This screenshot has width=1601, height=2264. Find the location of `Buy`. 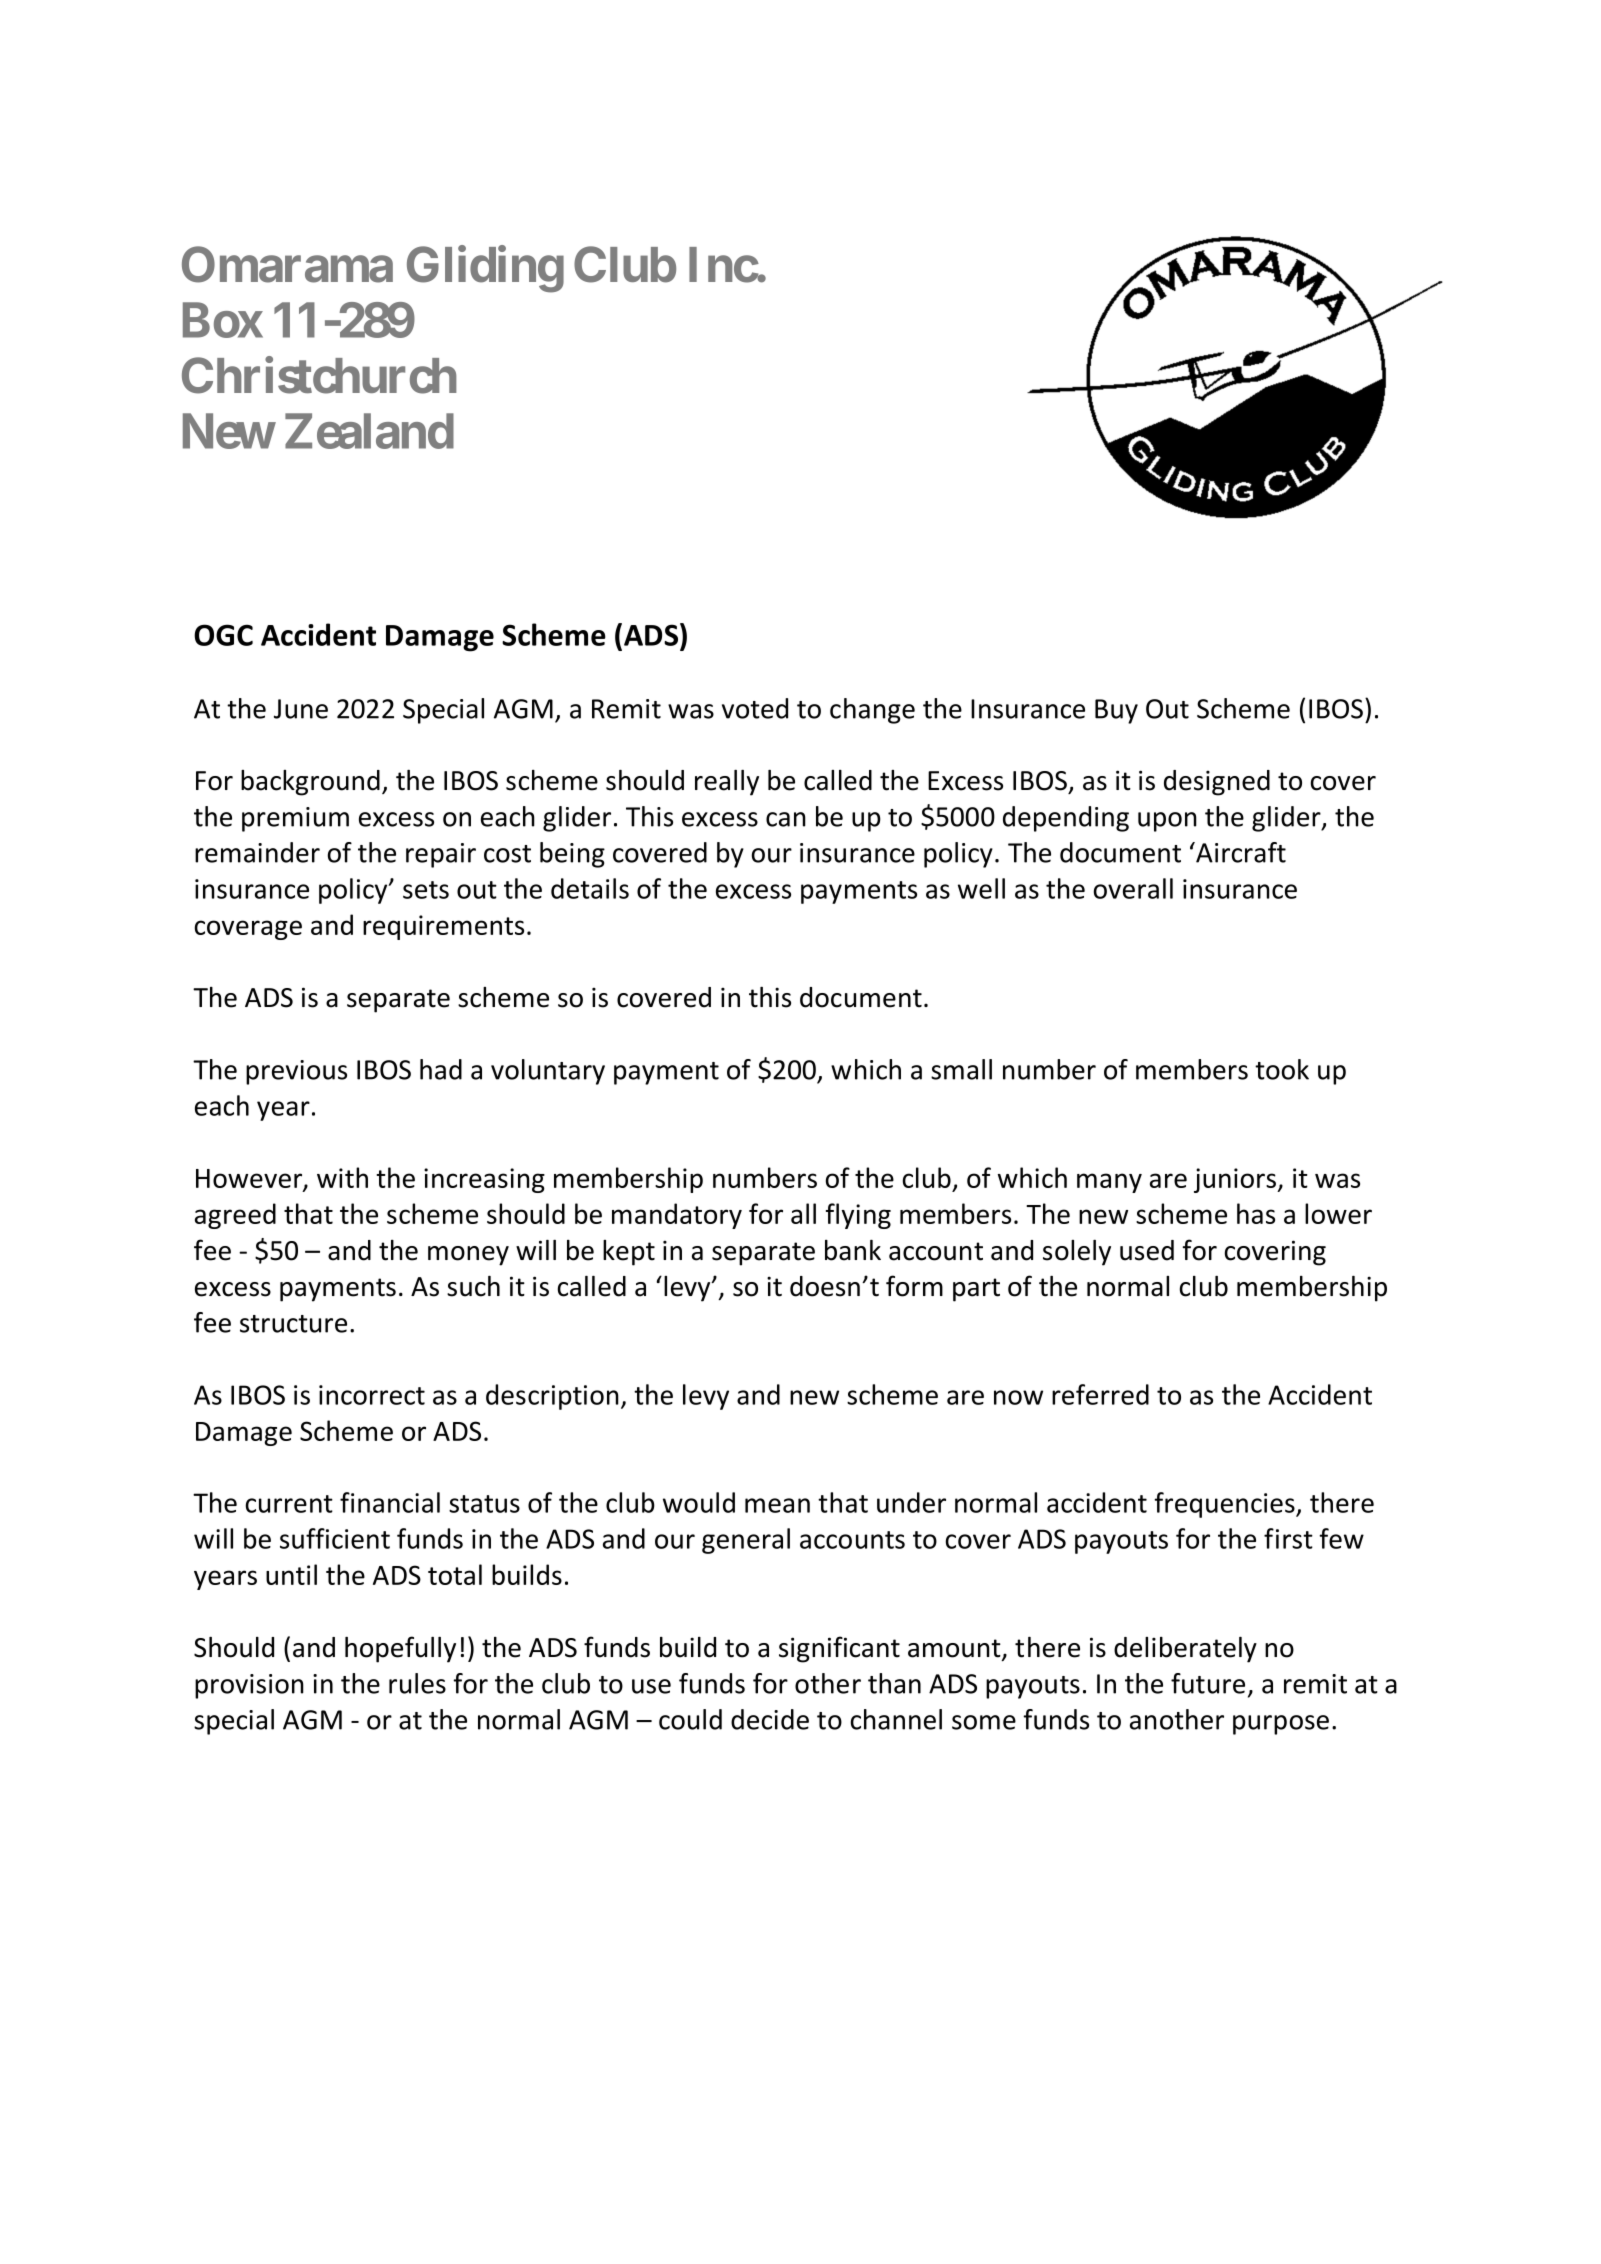

Buy is located at coordinates (1116, 711).
